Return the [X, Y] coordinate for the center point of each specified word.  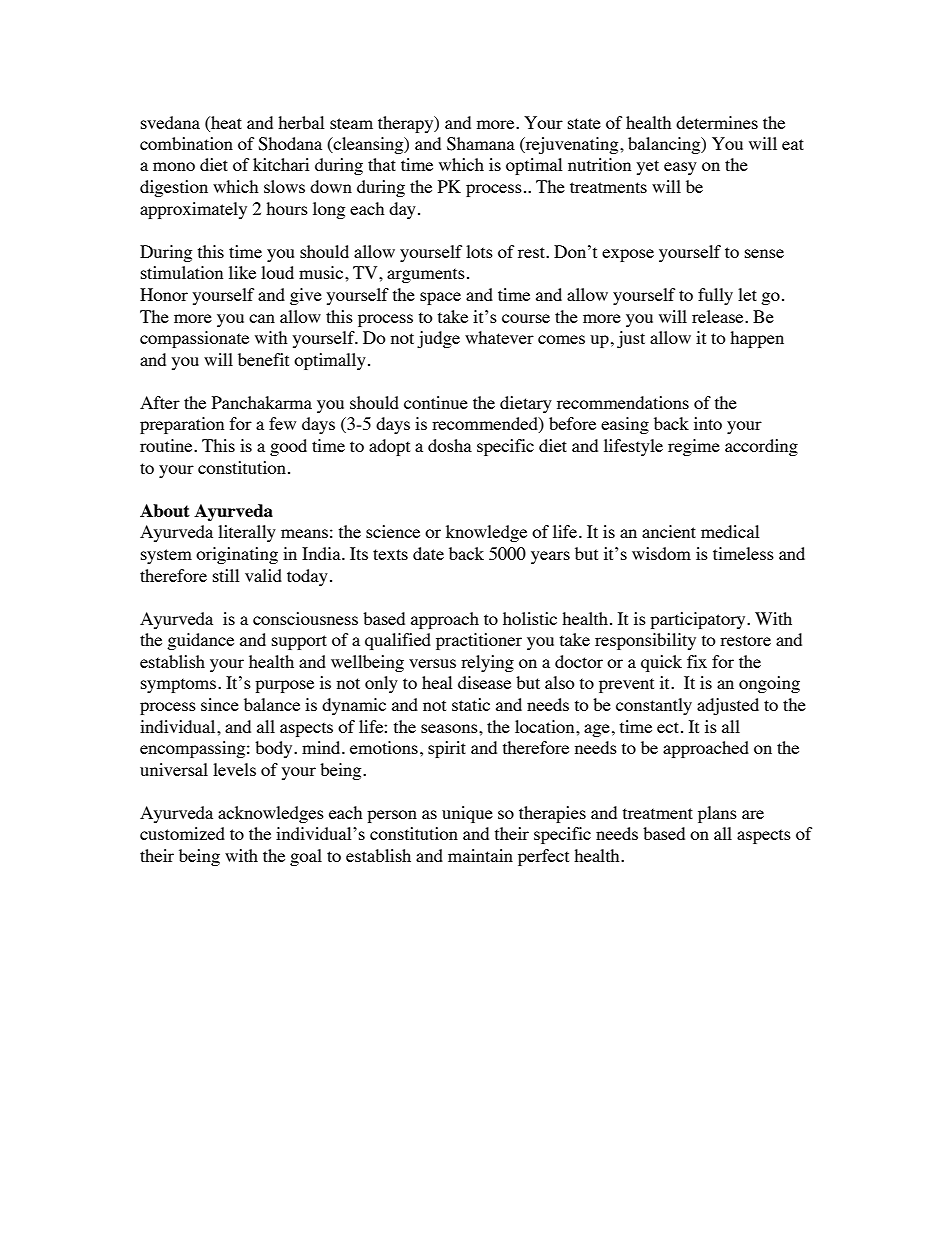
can [262, 318]
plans [717, 814]
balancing [665, 145]
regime [694, 447]
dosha [450, 445]
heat [225, 122]
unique [467, 814]
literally [247, 533]
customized [182, 833]
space [440, 298]
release [719, 316]
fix [697, 661]
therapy [407, 124]
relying [487, 663]
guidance [200, 641]
